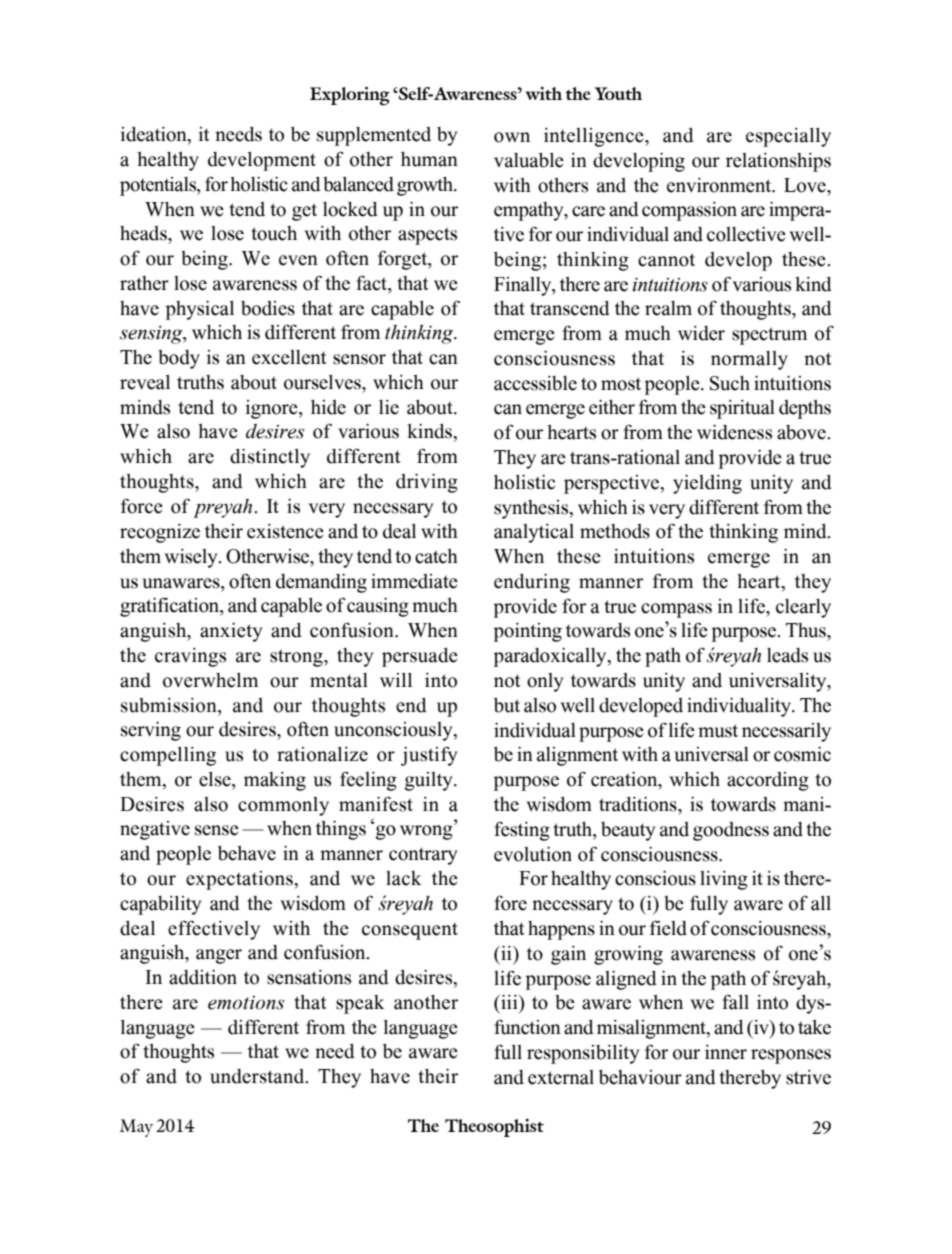 The height and width of the document is (1254, 952). Describe the element at coordinates (216, 779) in the document. I see `else` at that location.
